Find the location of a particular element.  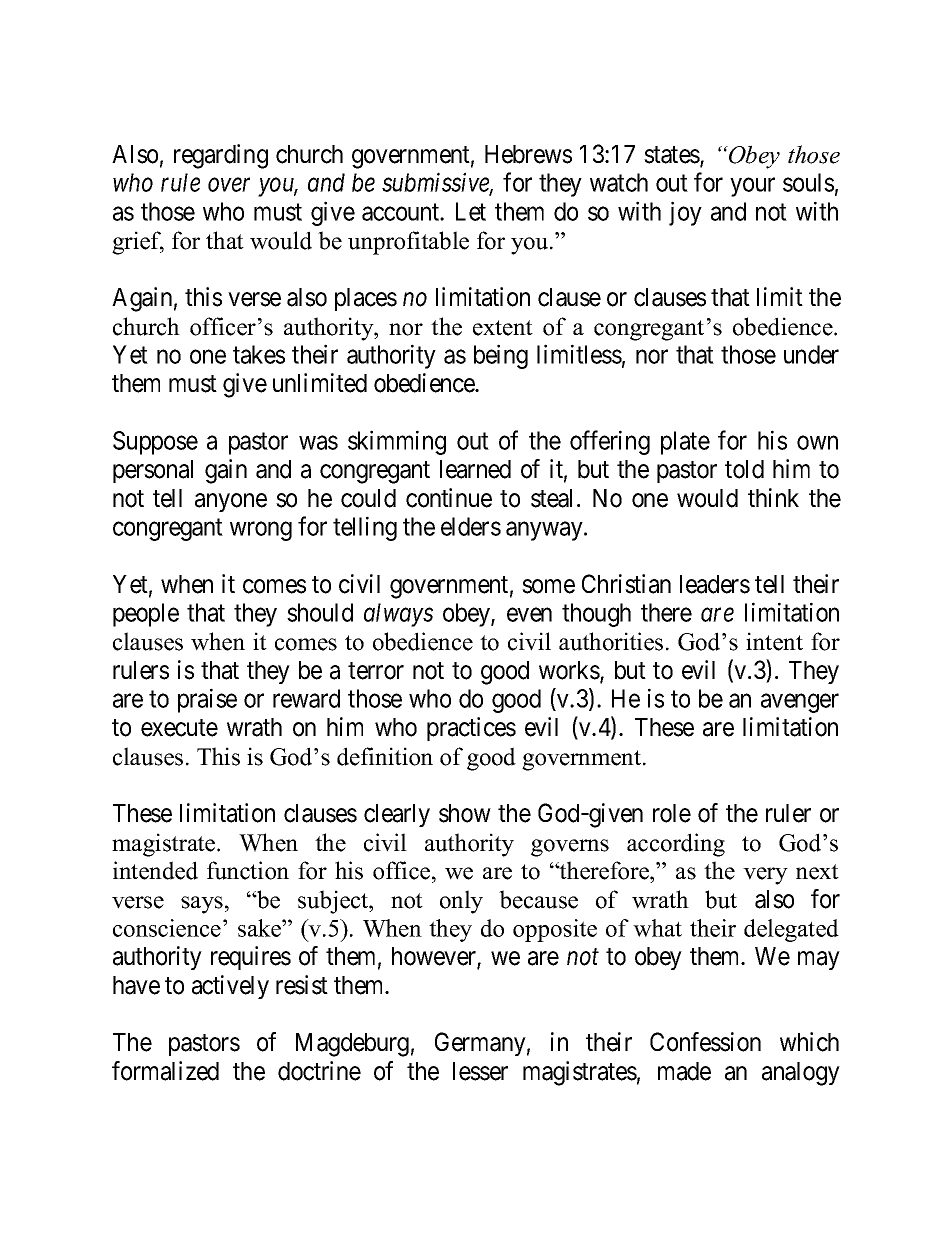

being is located at coordinates (501, 356).
